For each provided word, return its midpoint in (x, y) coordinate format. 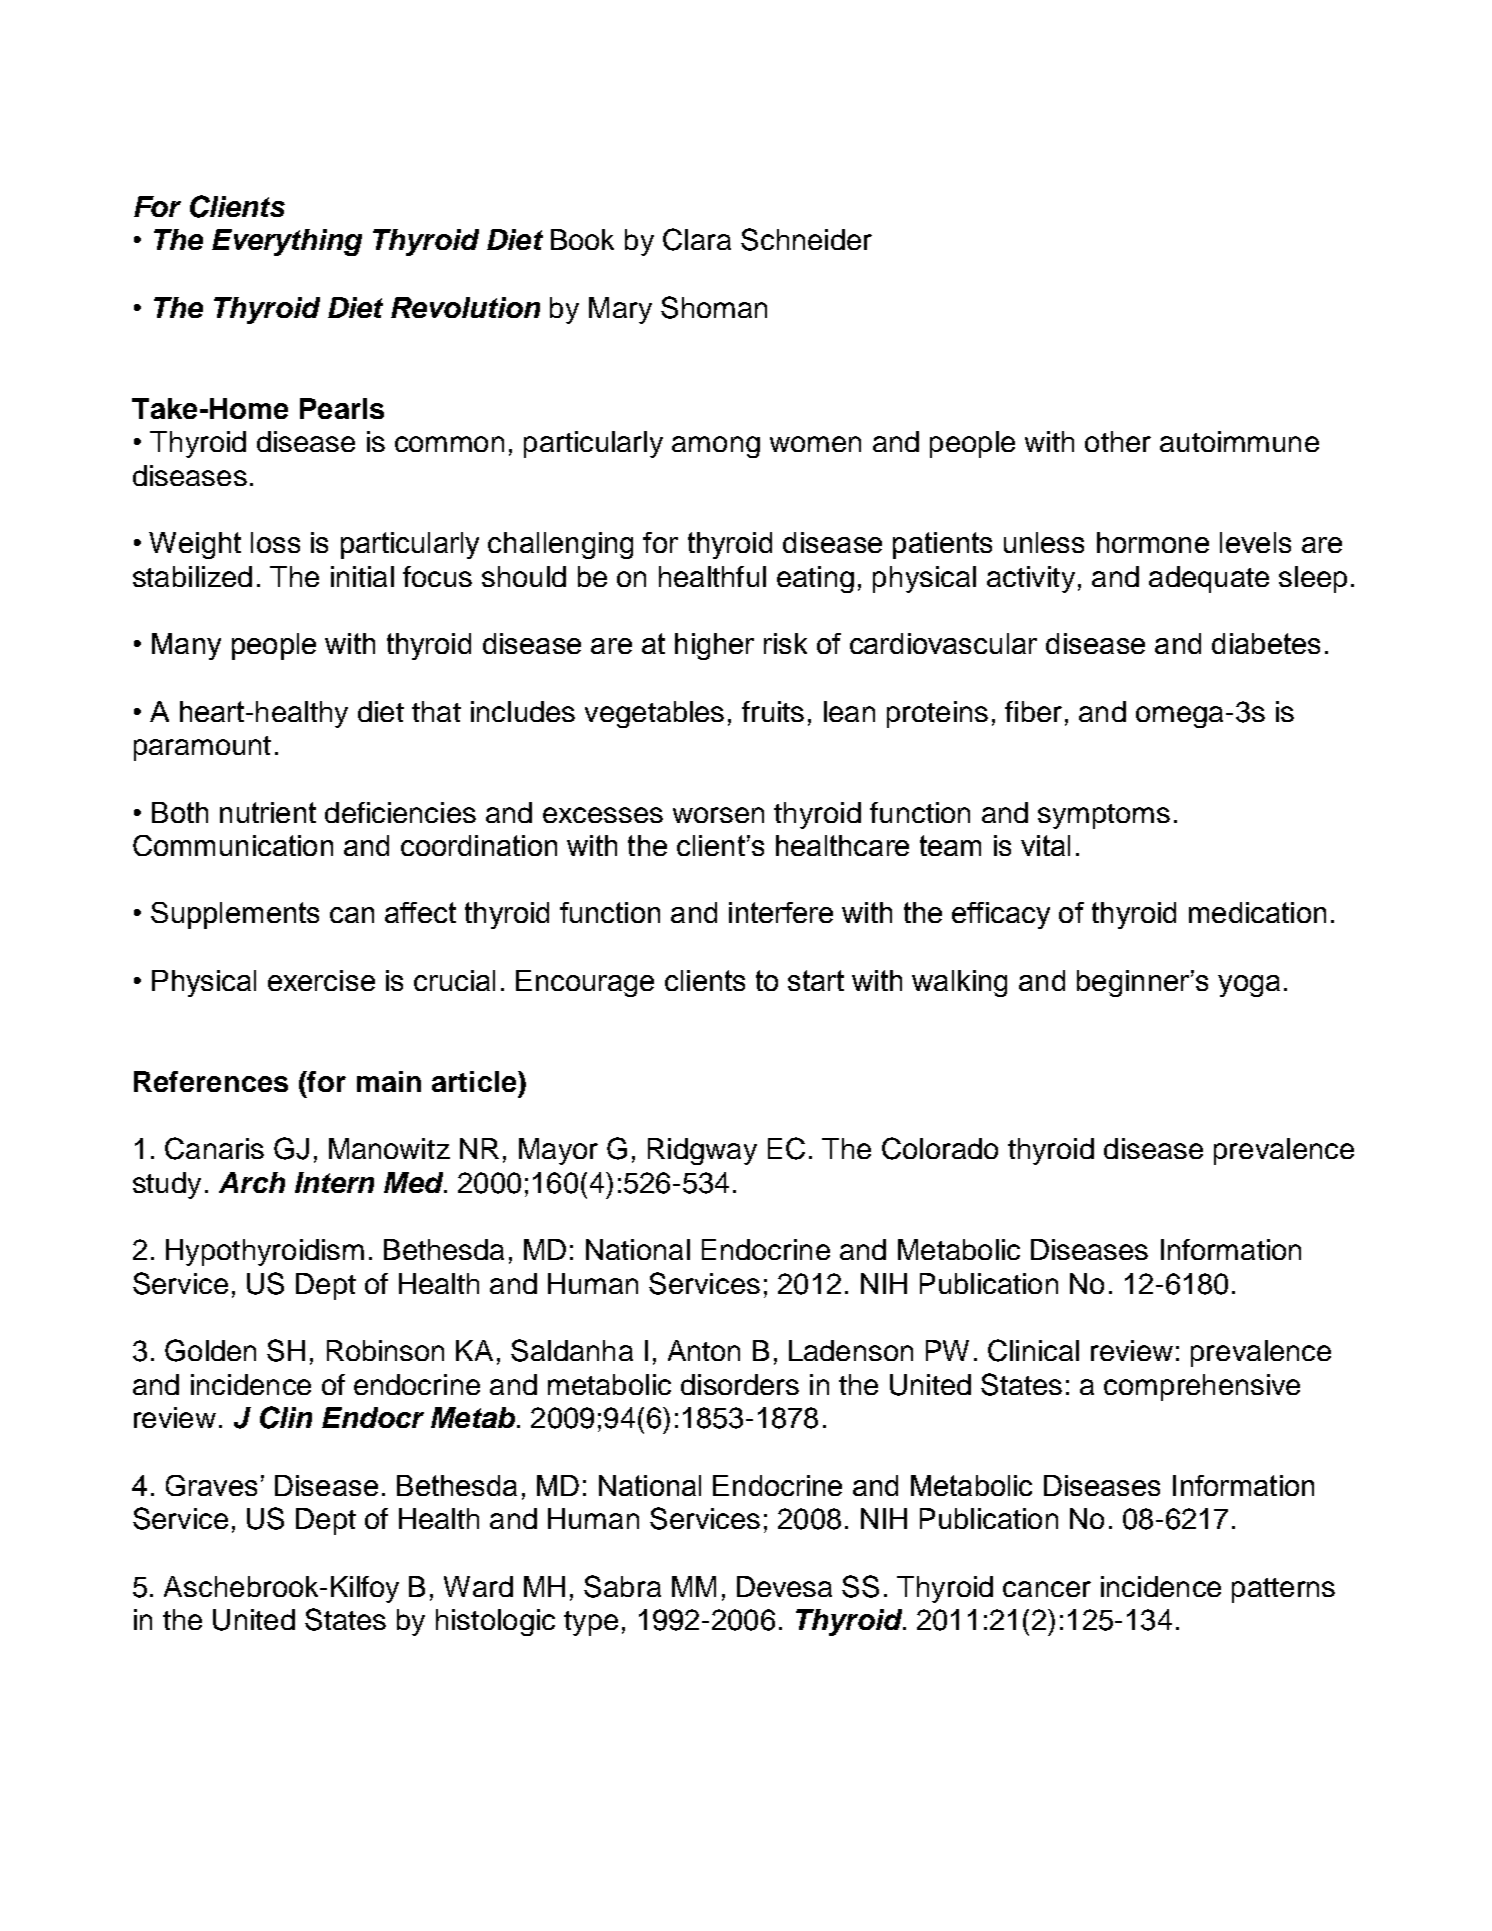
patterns (1283, 1590)
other (1118, 441)
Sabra (622, 1586)
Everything (287, 242)
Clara (697, 239)
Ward (478, 1586)
